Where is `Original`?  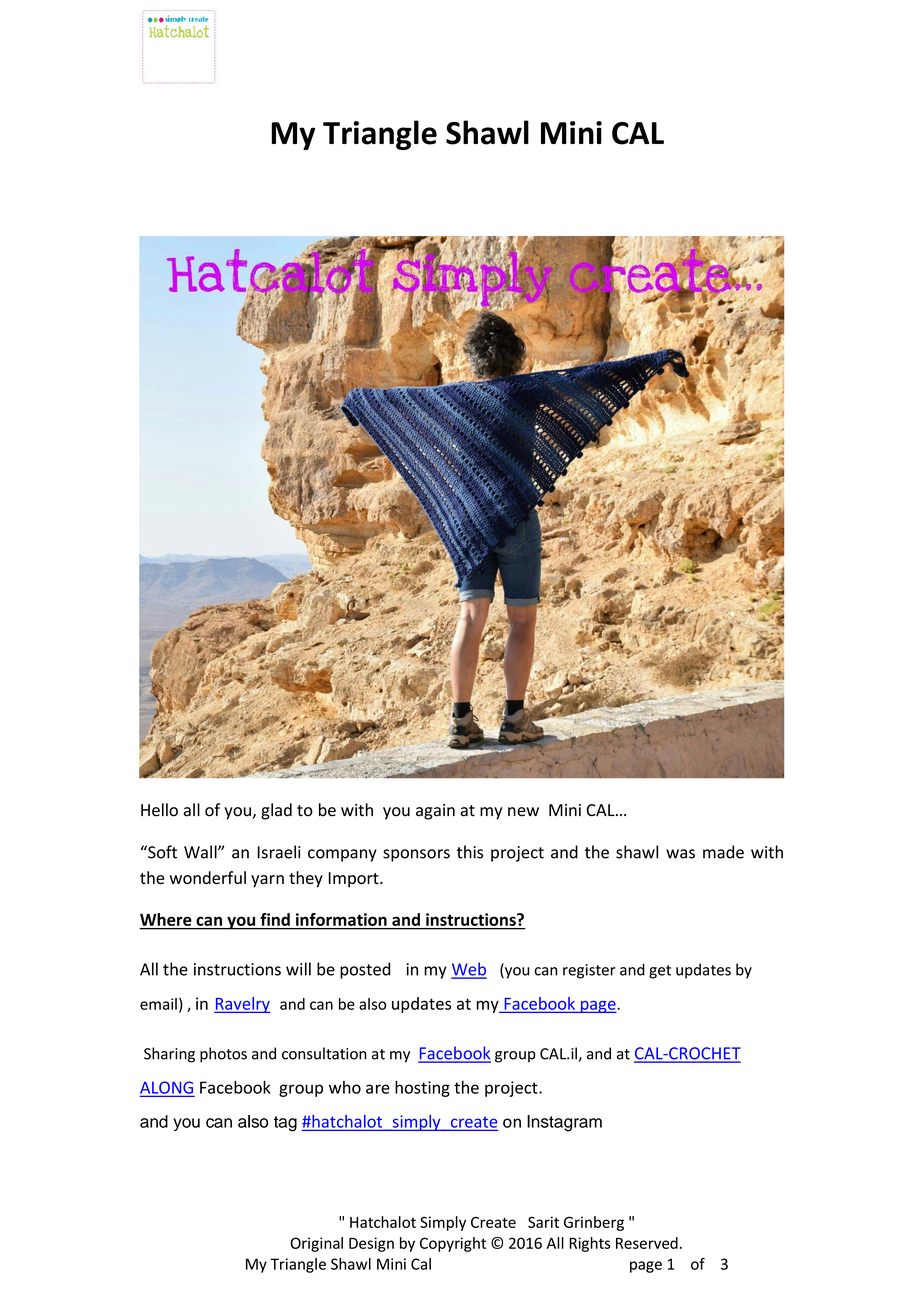
Original is located at coordinates (316, 1244).
